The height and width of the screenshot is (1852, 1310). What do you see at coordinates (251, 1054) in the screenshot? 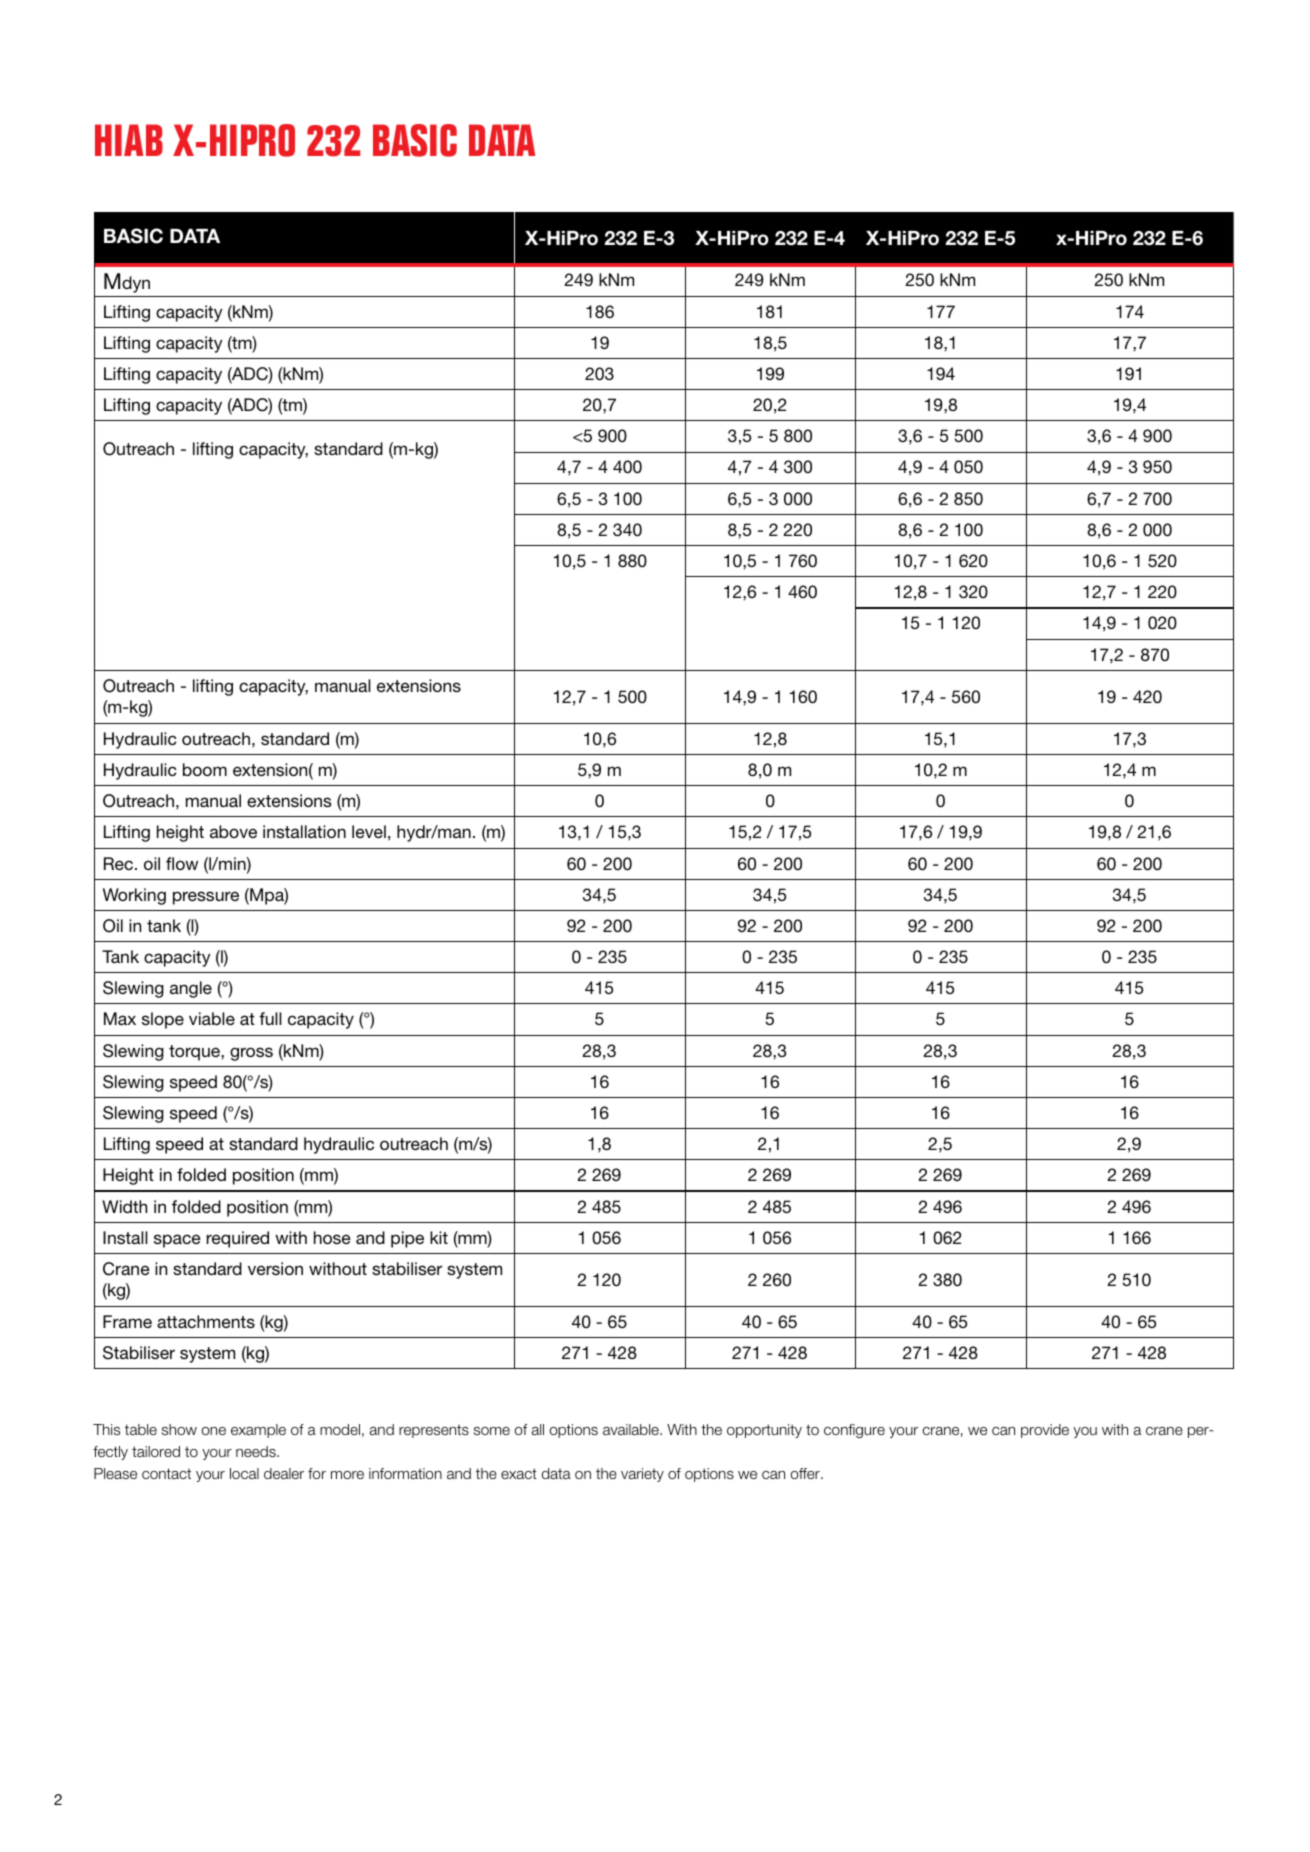
I see `gross` at bounding box center [251, 1054].
